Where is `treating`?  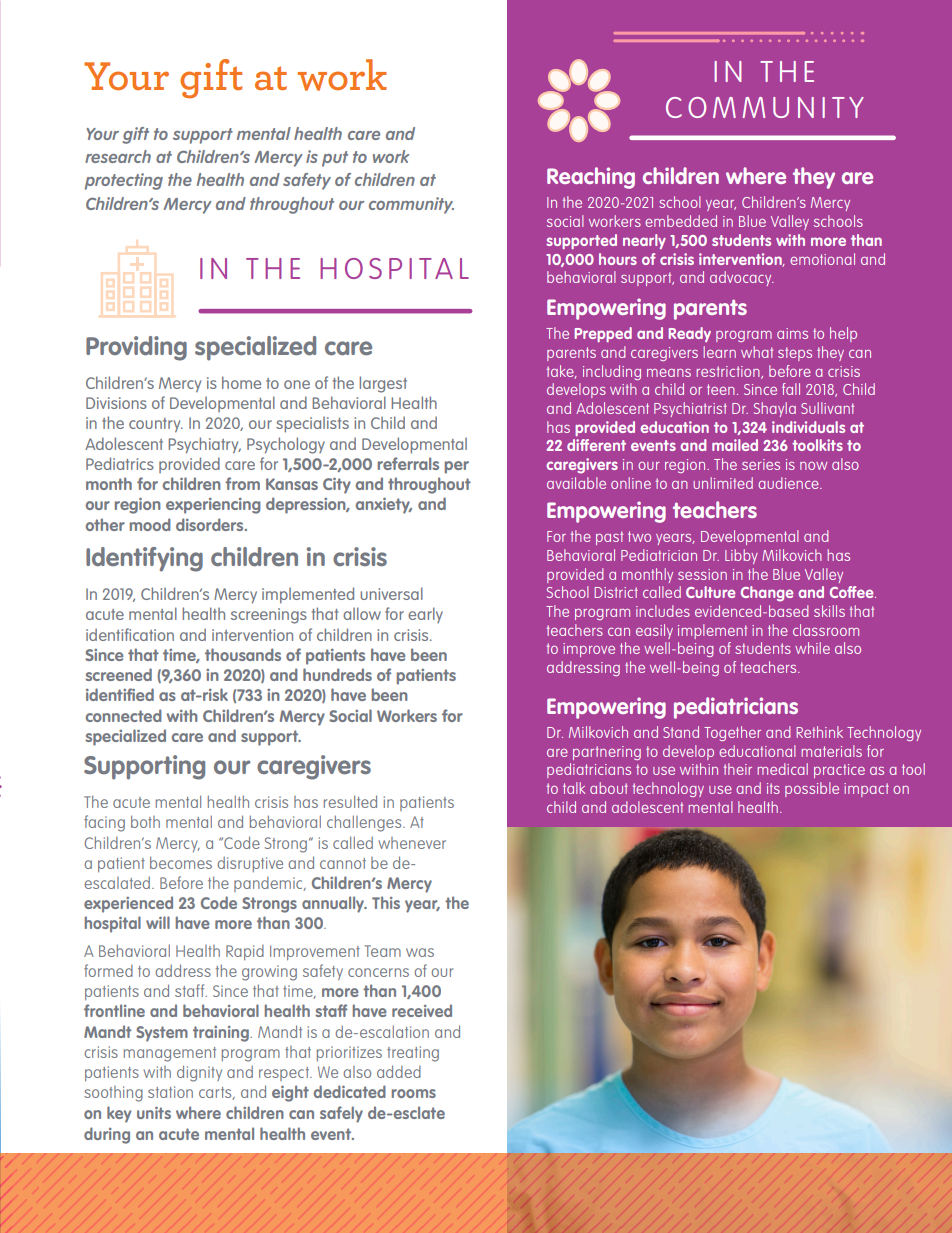 treating is located at coordinates (413, 1054).
